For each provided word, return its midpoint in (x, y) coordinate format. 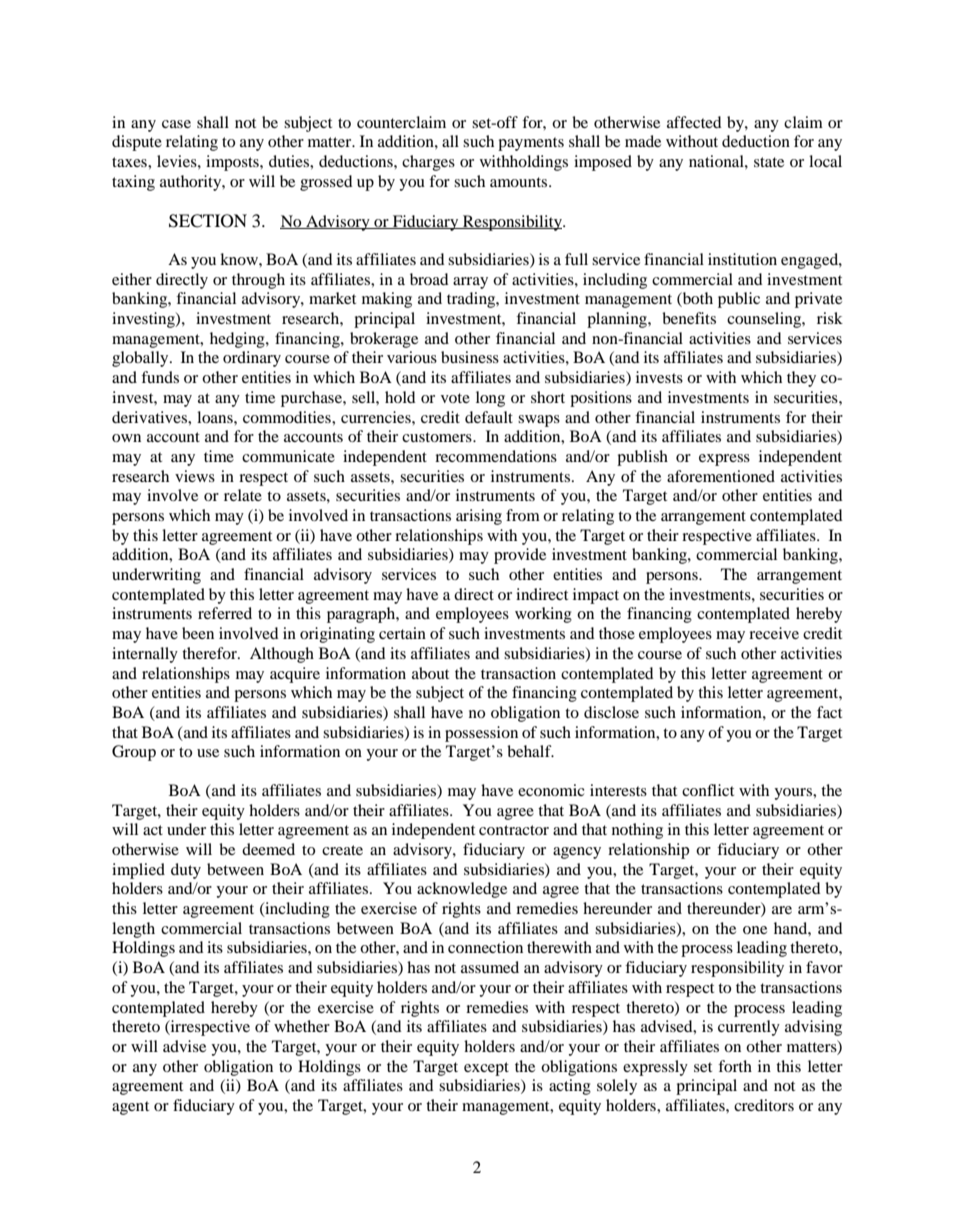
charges (428, 163)
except (486, 1069)
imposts (233, 163)
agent (130, 1108)
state (769, 162)
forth (735, 1066)
